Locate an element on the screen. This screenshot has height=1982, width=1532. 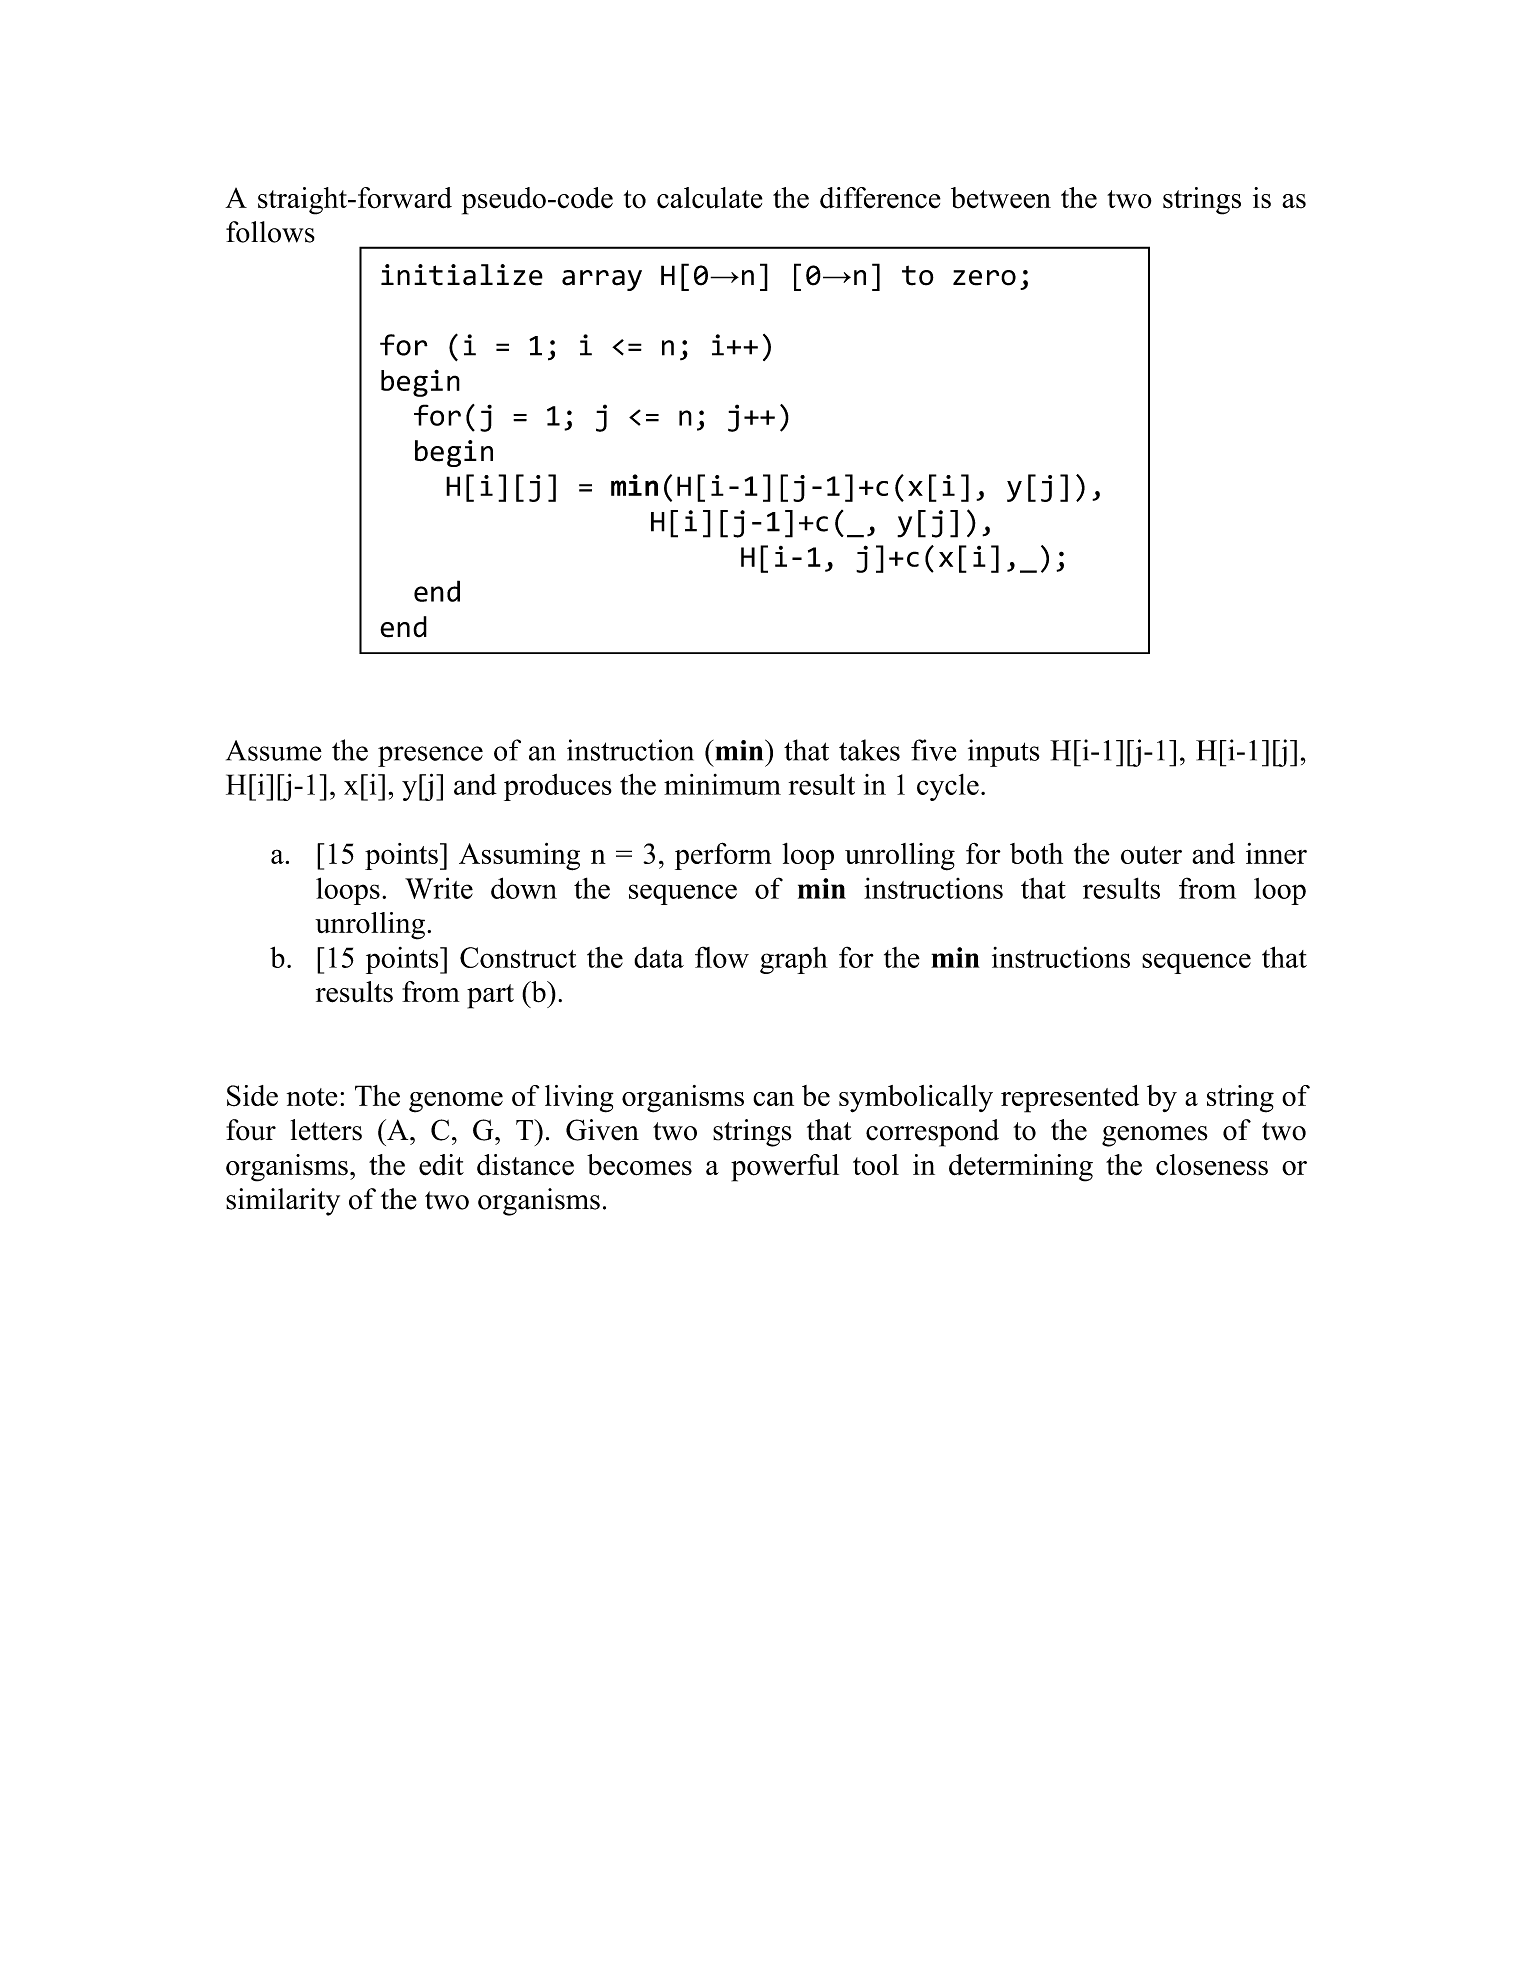
presence is located at coordinates (430, 756).
